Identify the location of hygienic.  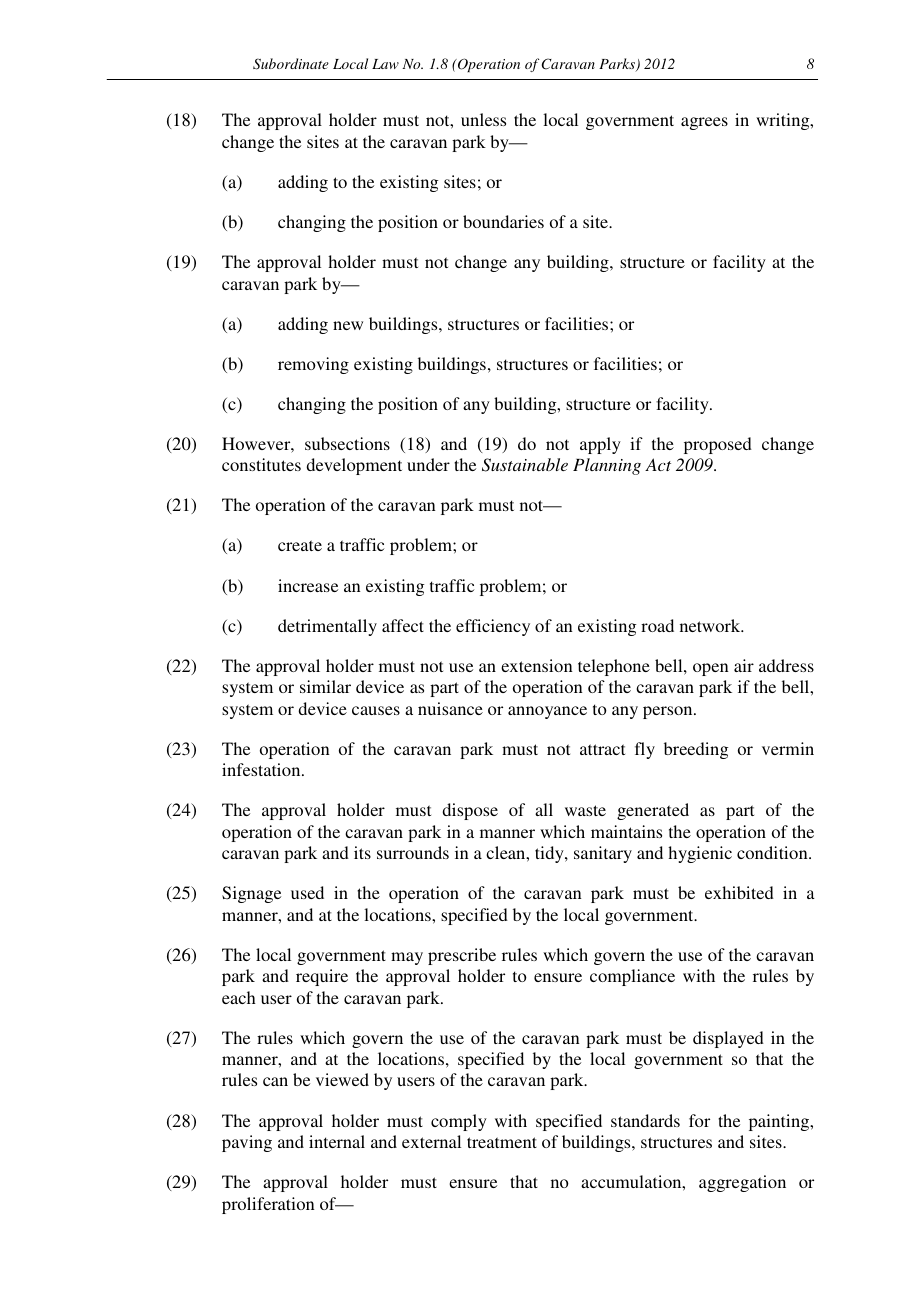
(700, 854).
